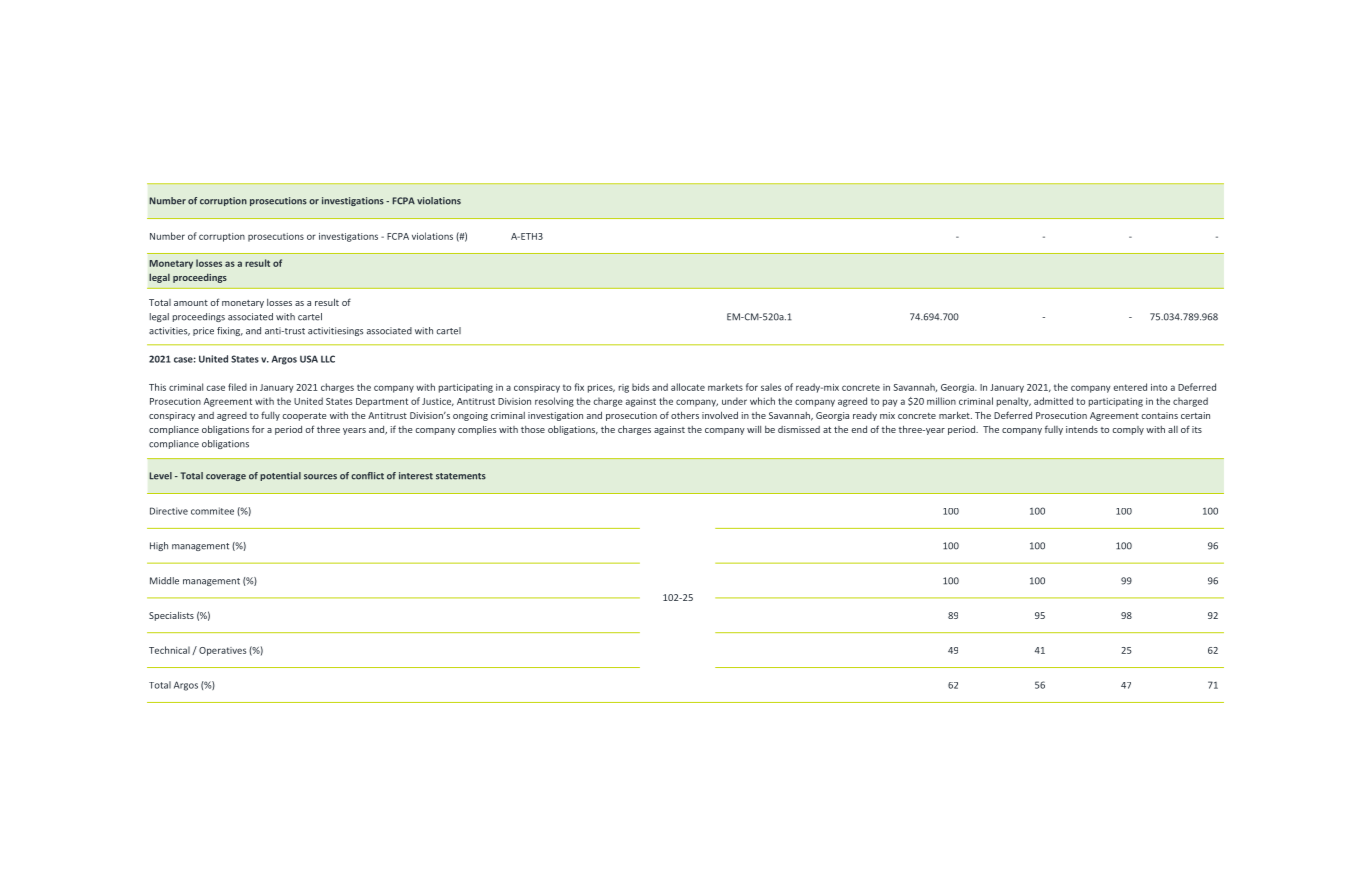 Image resolution: width=1372 pixels, height=887 pixels. What do you see at coordinates (222, 651) in the page?
I see `Operatives` at bounding box center [222, 651].
